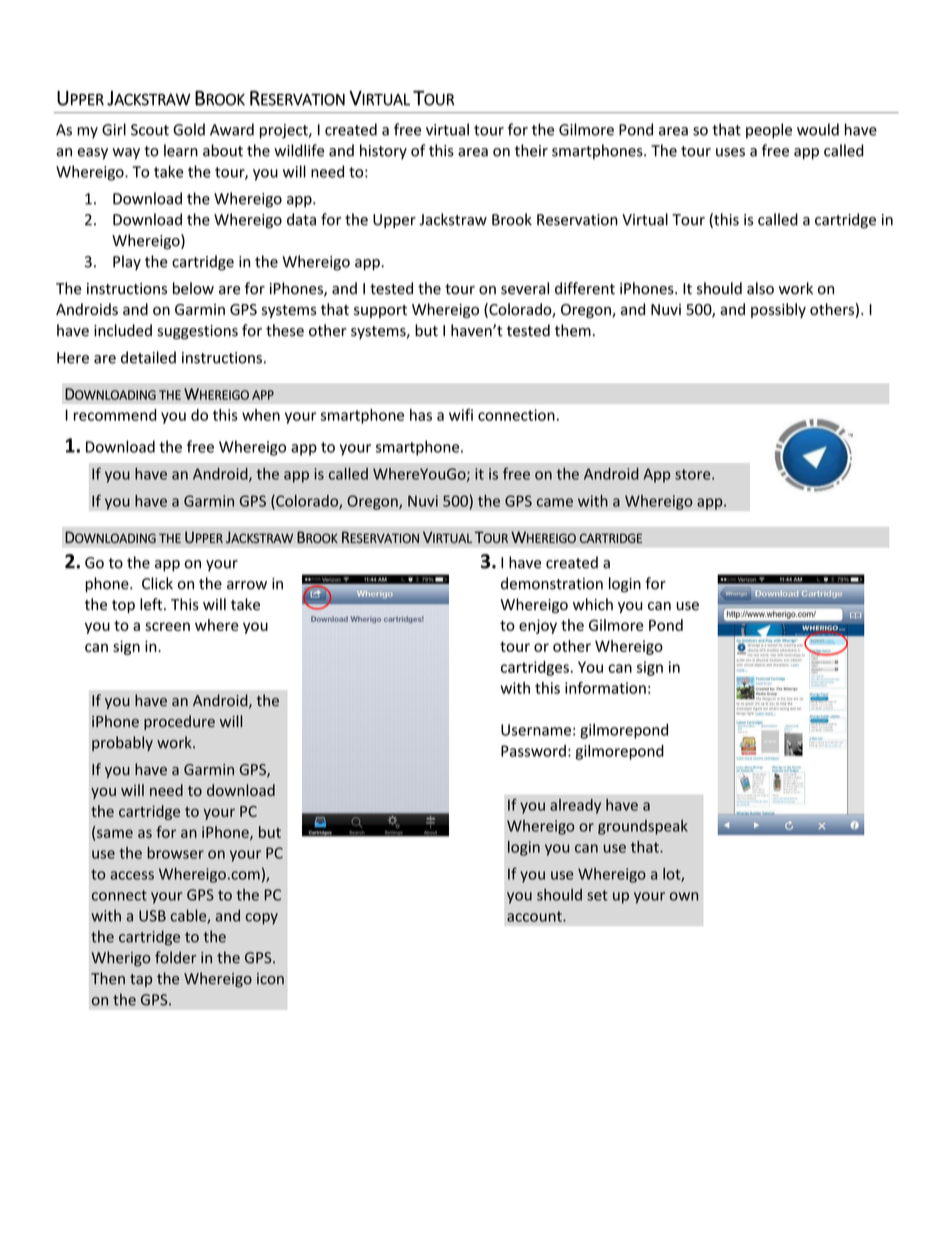 This page has height=1233, width=952. Describe the element at coordinates (115, 415) in the page. I see `recommend` at that location.
